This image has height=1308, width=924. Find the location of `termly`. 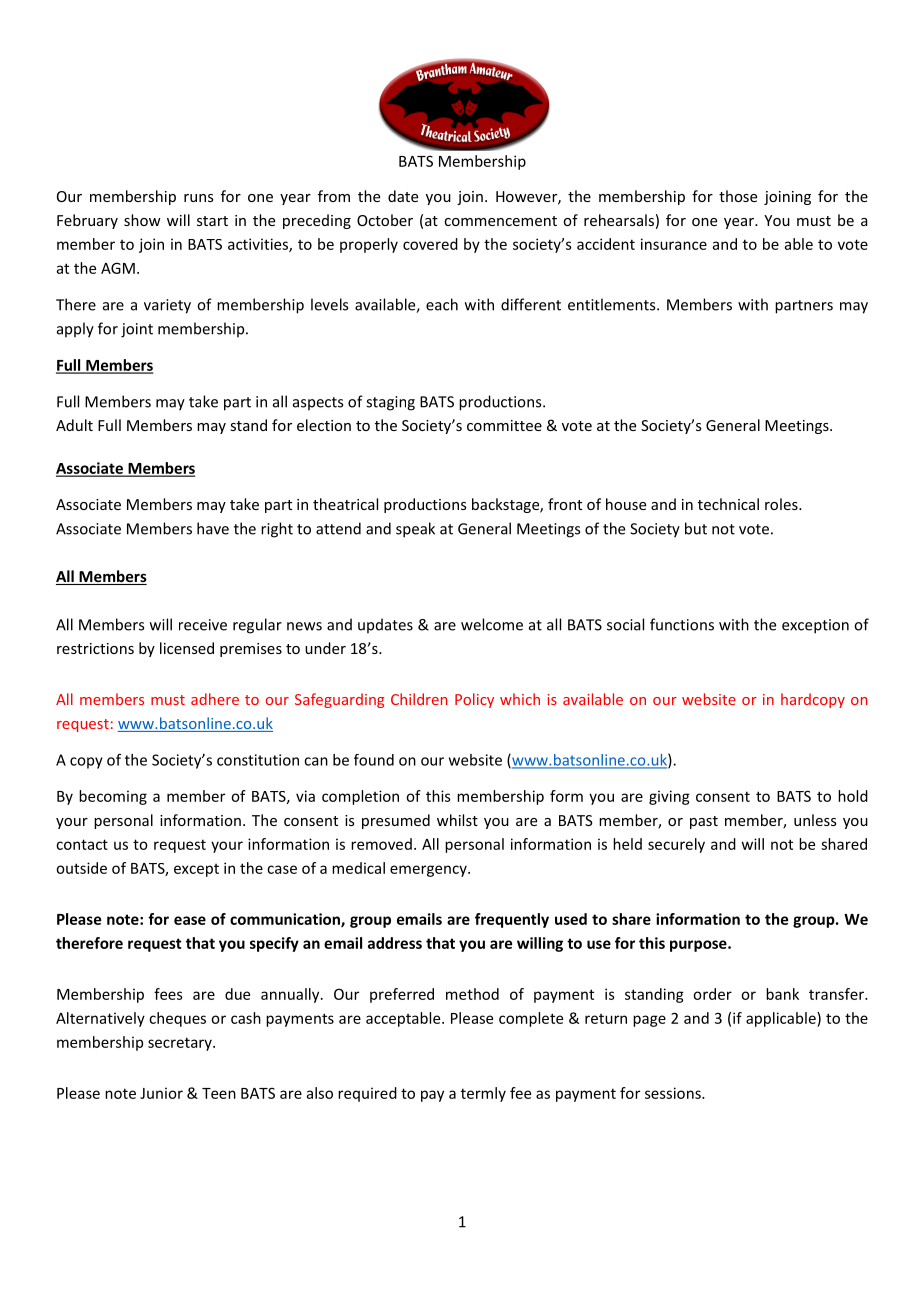

termly is located at coordinates (483, 1094).
